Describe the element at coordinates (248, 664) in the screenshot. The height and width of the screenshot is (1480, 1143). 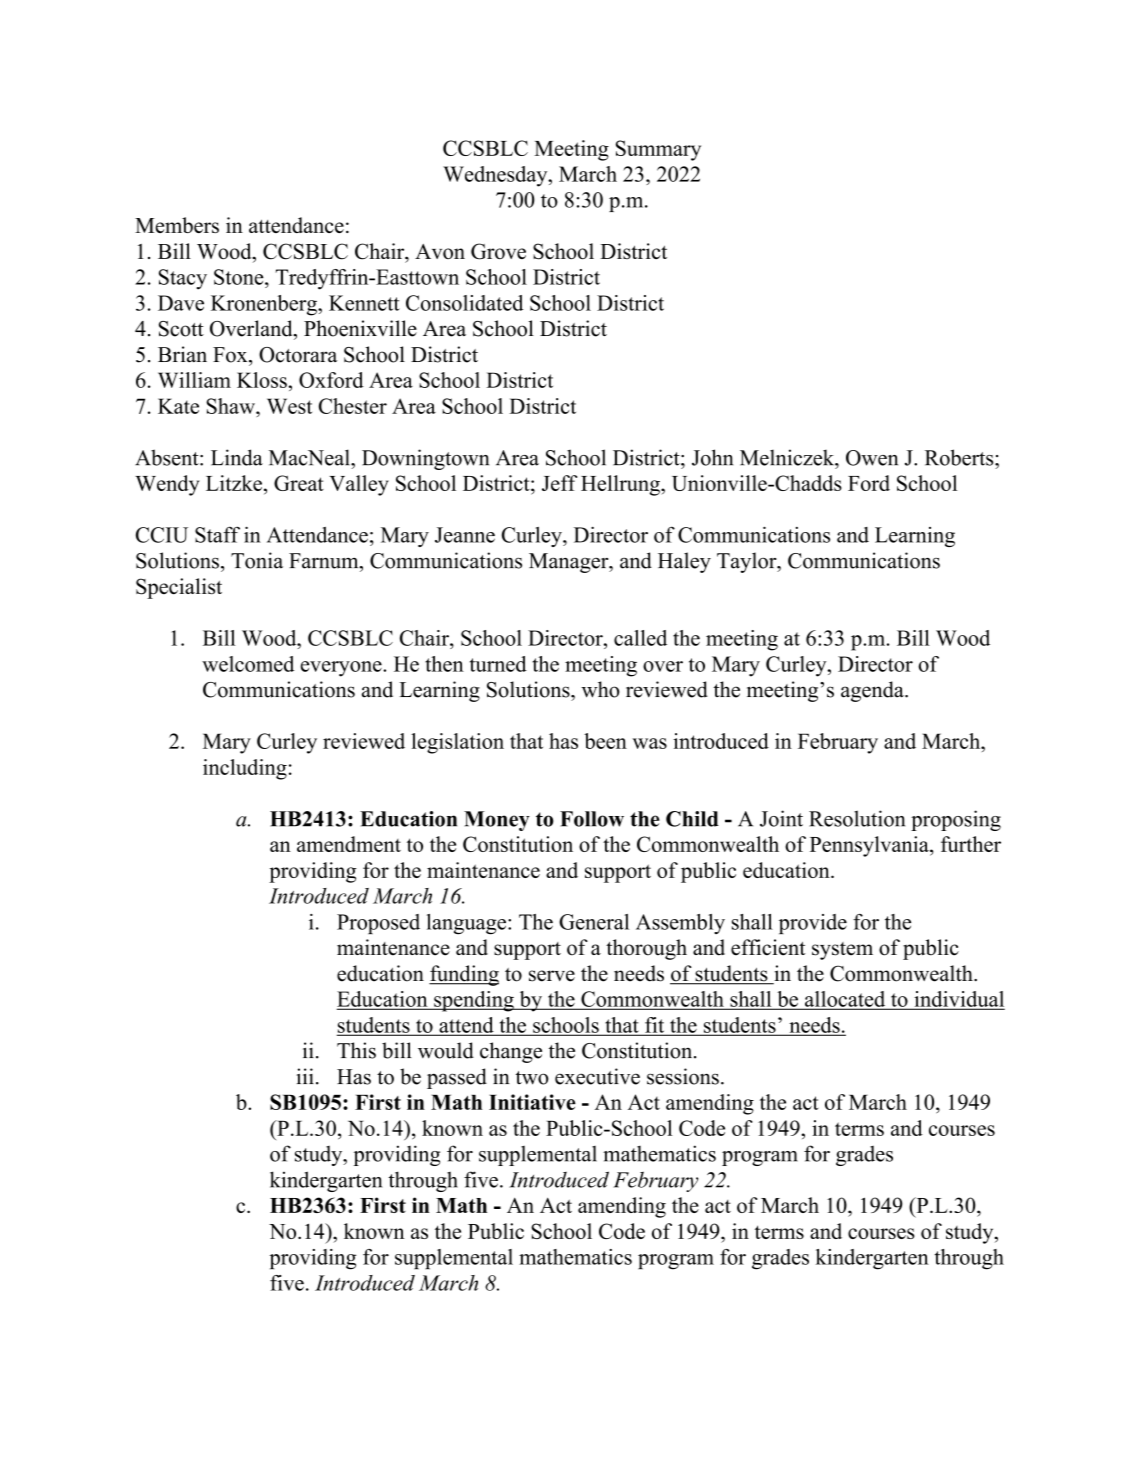
I see `welcomed` at that location.
